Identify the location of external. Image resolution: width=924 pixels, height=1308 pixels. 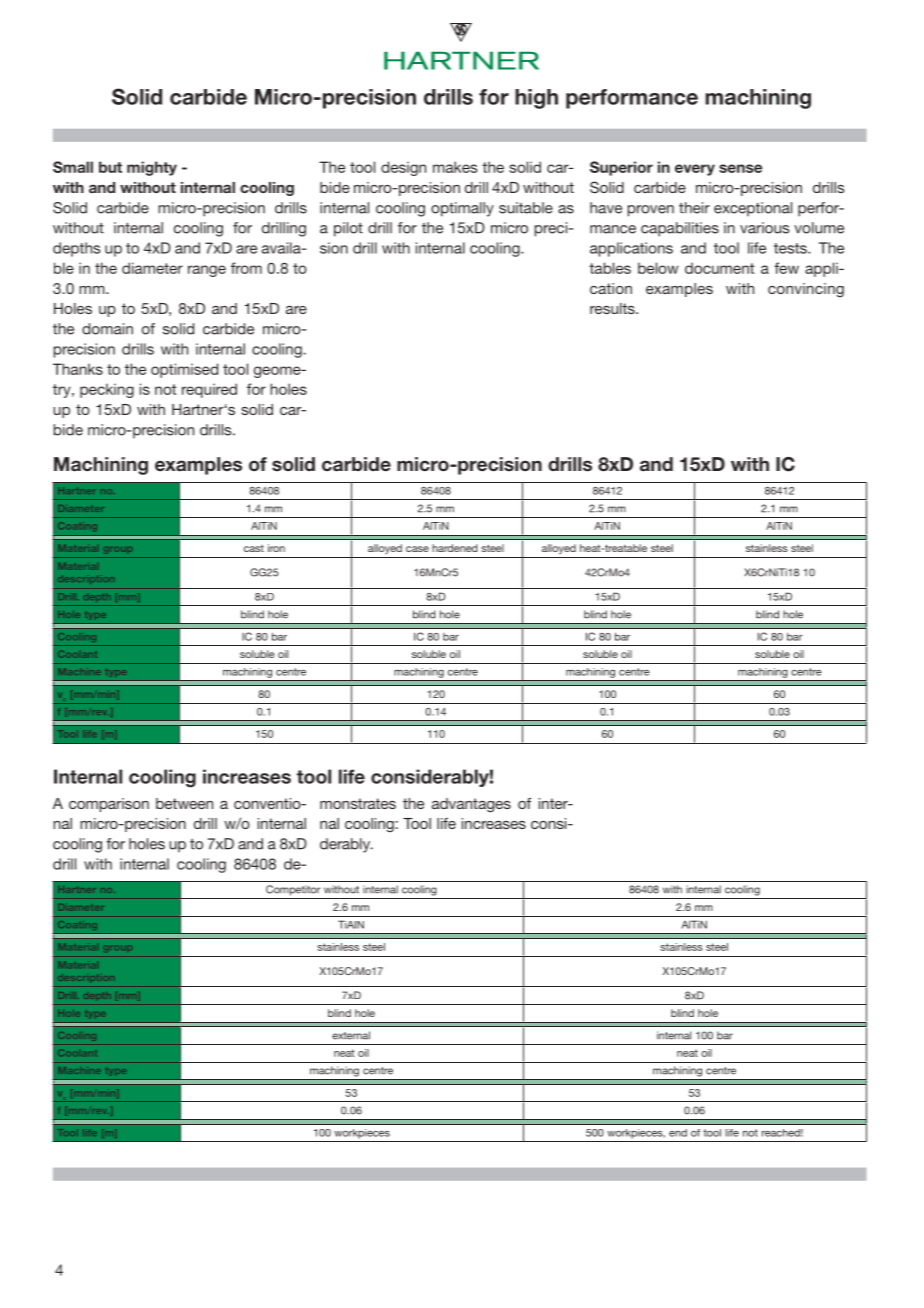
(351, 1035).
